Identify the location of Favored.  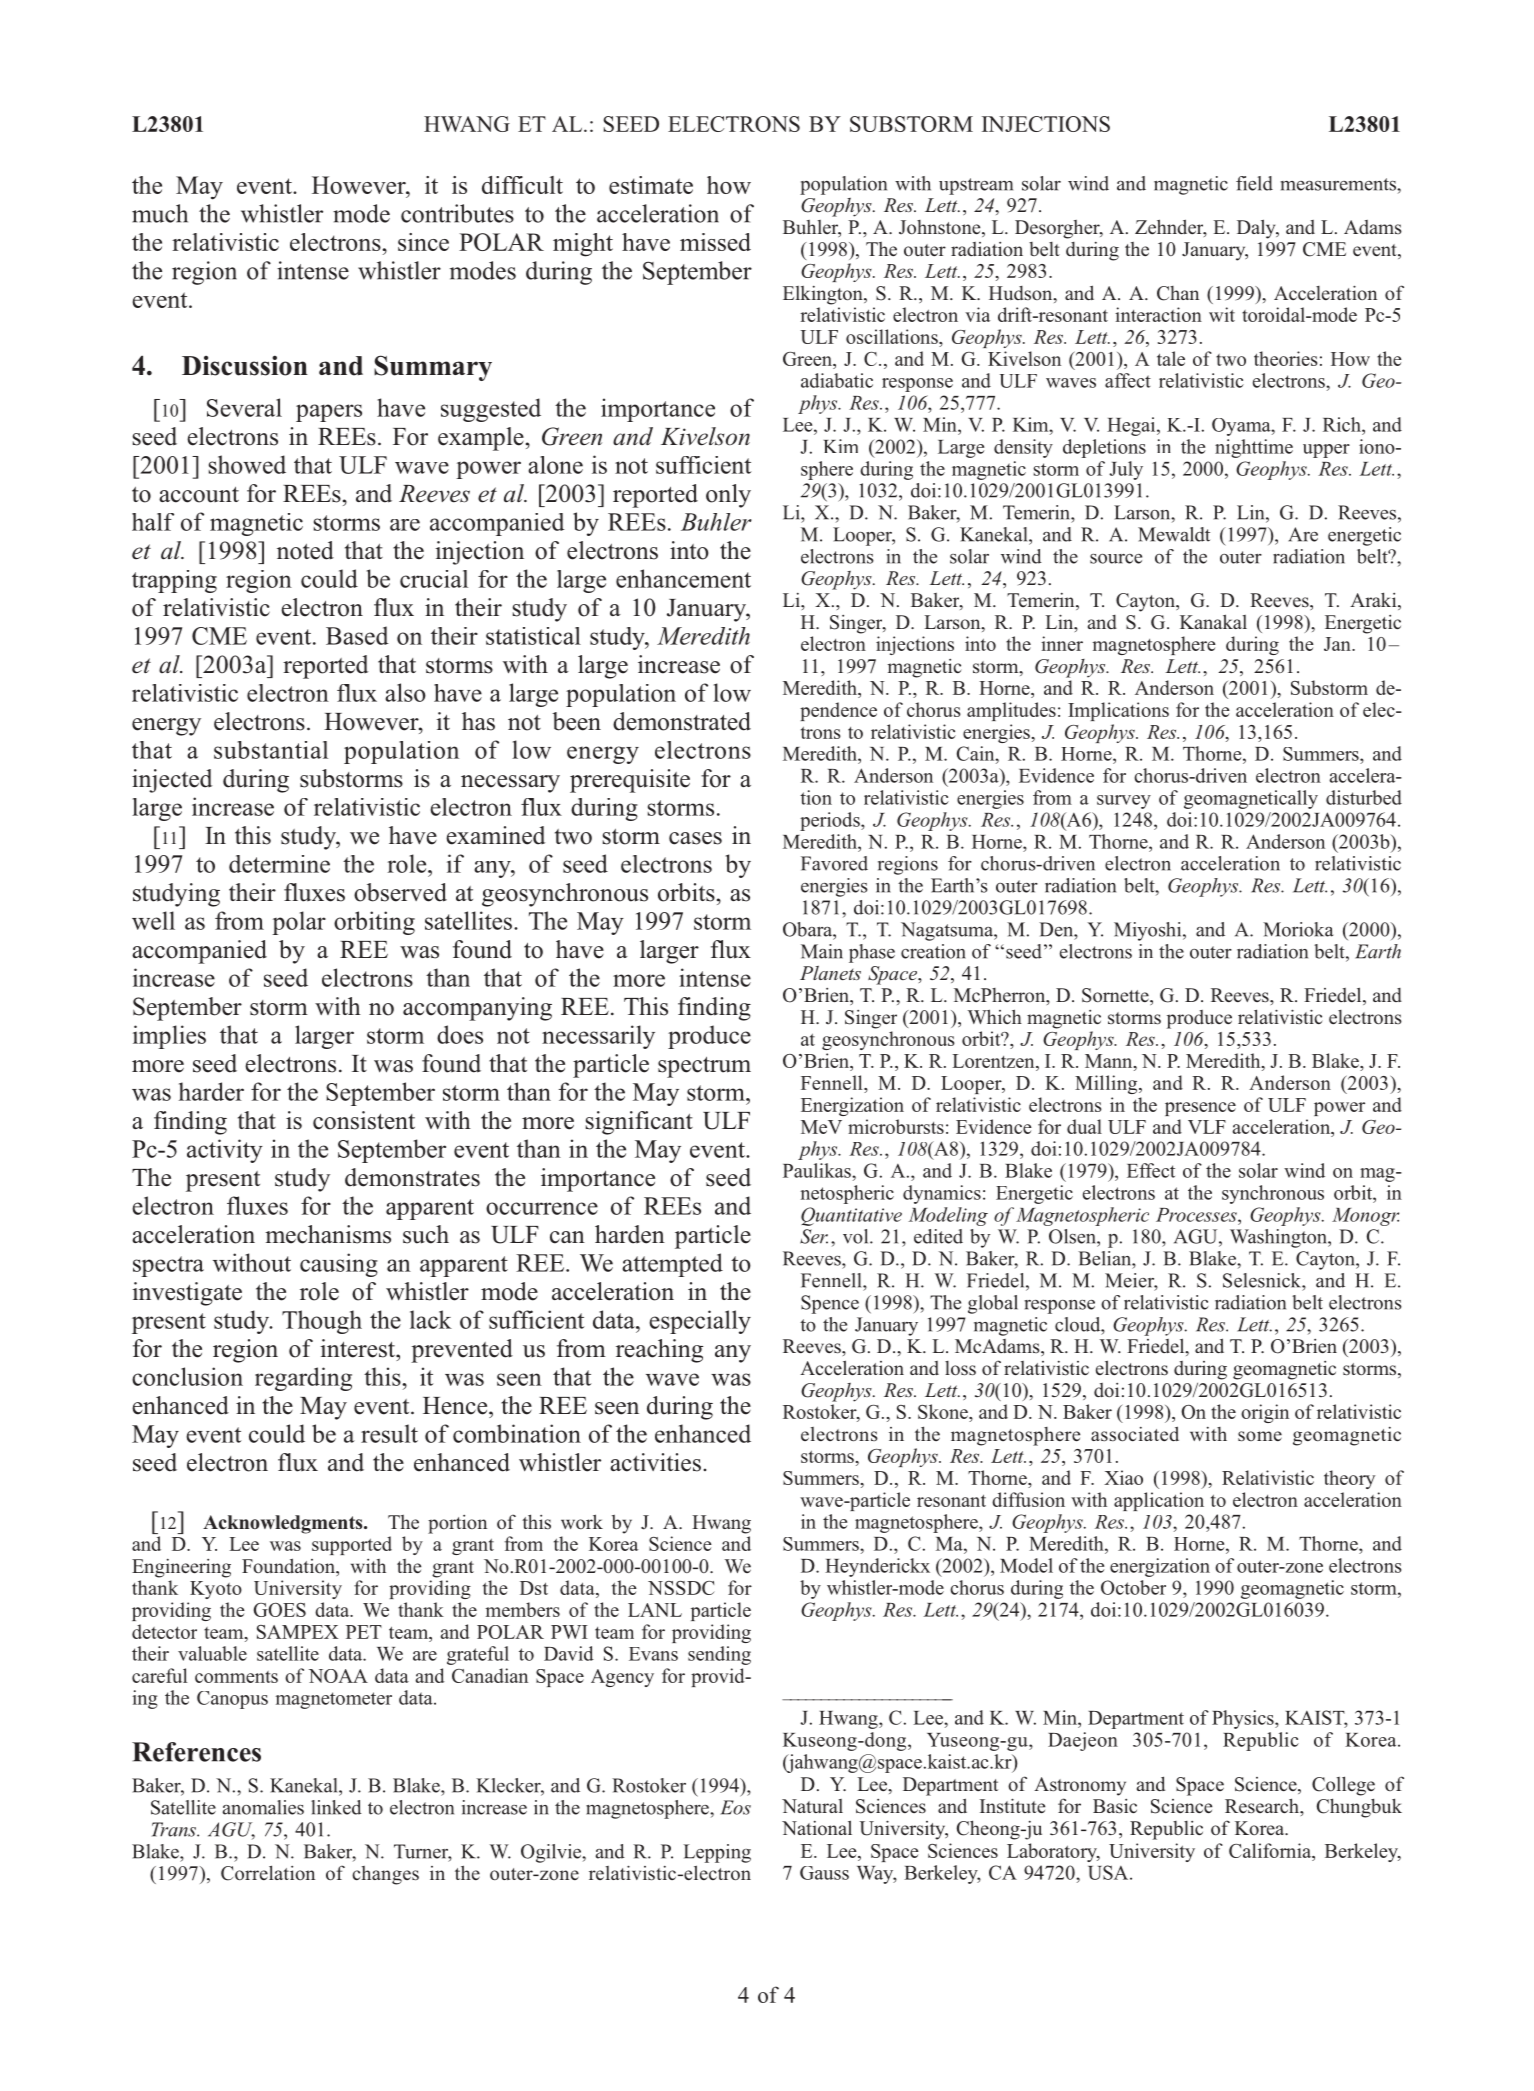
(834, 863).
